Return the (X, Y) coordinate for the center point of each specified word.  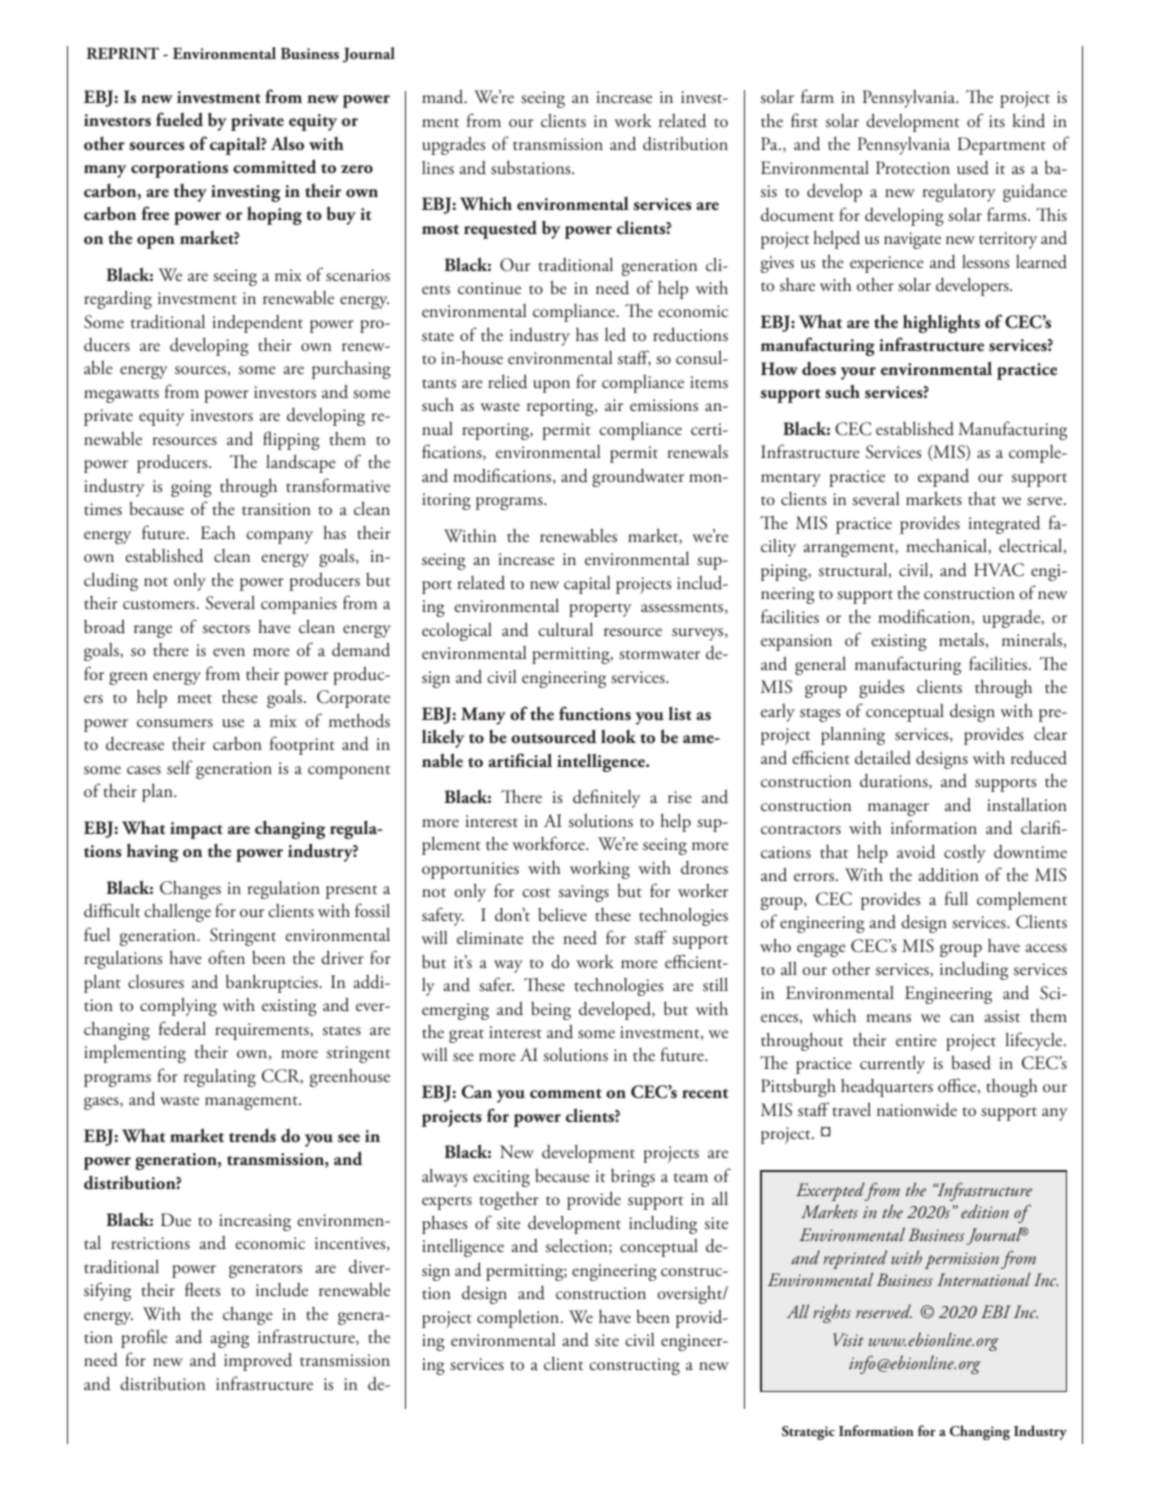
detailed (883, 758)
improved (258, 1361)
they (190, 193)
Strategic (808, 1433)
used (973, 168)
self (180, 767)
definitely (606, 798)
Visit (848, 1339)
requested (500, 230)
